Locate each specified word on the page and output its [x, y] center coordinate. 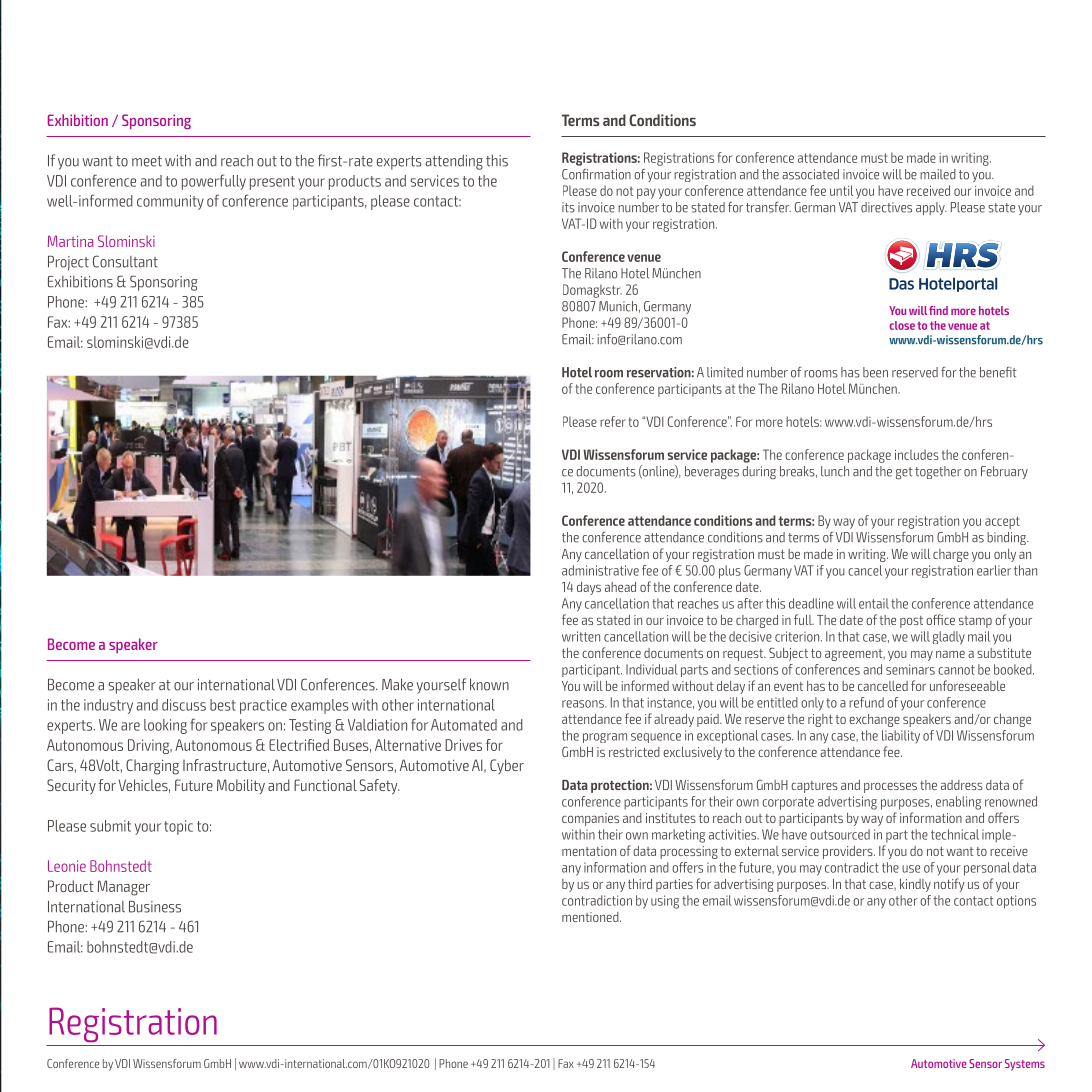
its [568, 207]
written [581, 636]
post [911, 622]
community [170, 202]
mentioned [591, 917]
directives [886, 207]
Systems [1025, 1065]
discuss [184, 705]
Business [155, 906]
